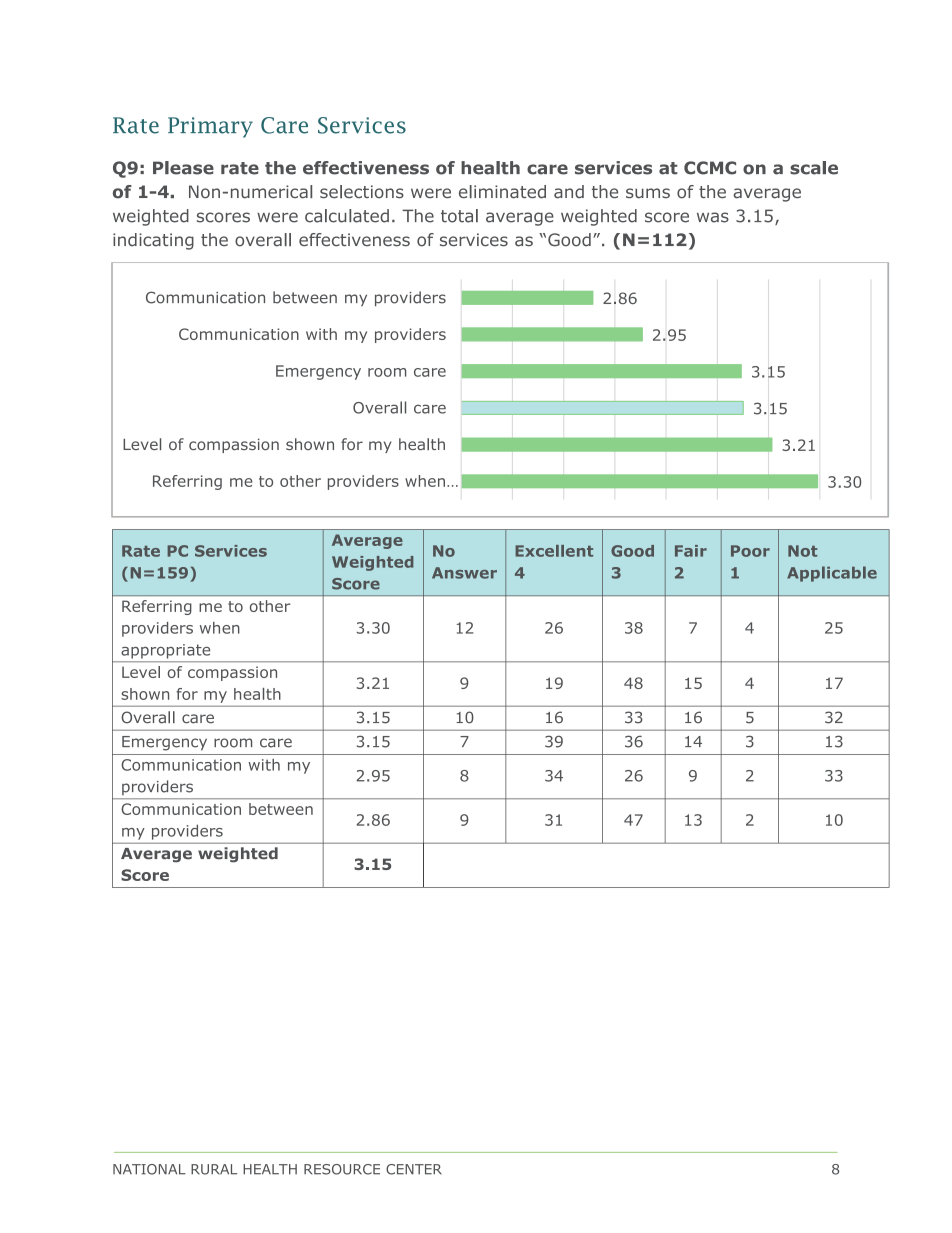  What do you see at coordinates (832, 574) in the screenshot?
I see `Applicable` at bounding box center [832, 574].
